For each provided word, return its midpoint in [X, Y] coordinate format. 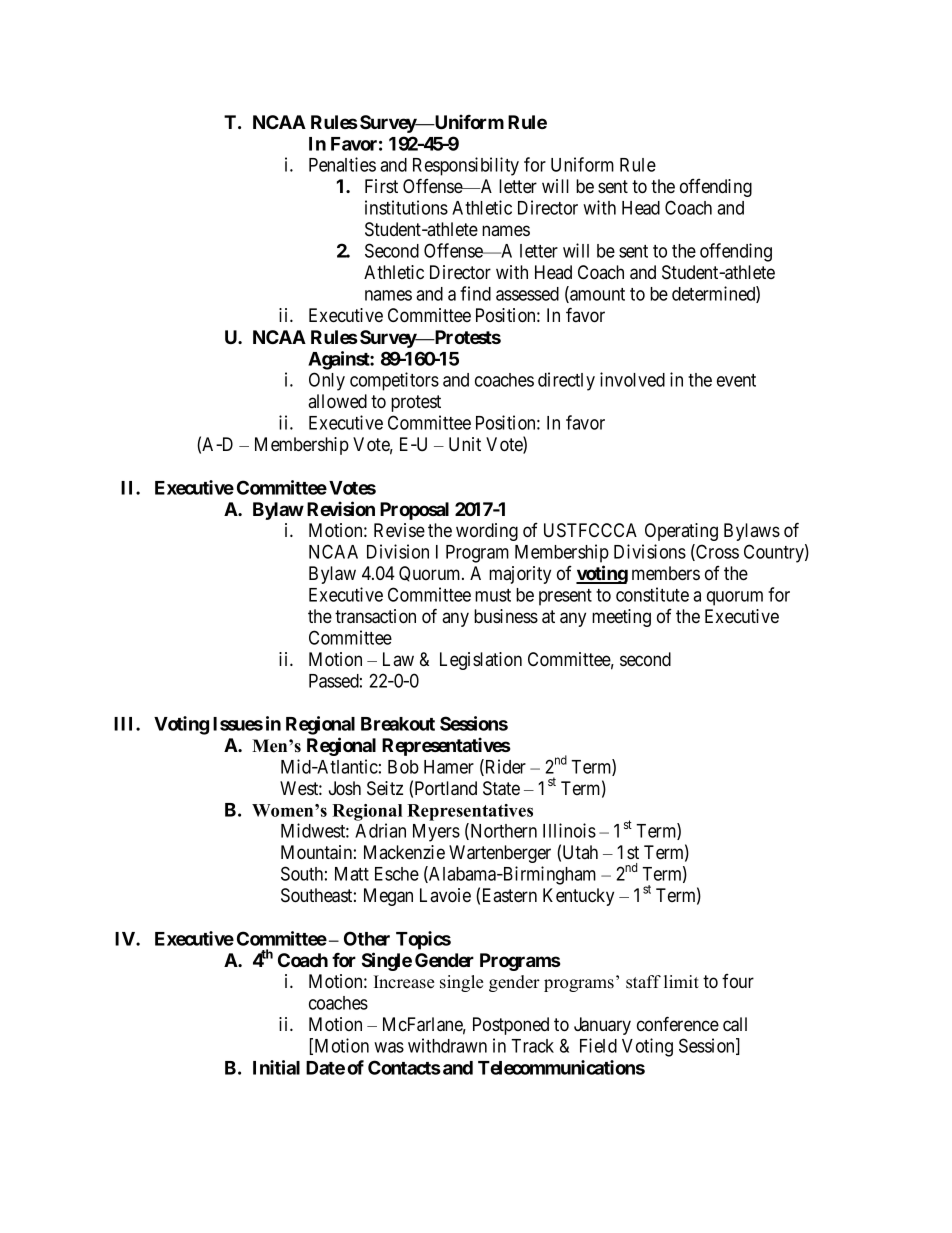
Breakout [398, 724]
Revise [399, 530]
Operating [681, 532]
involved [632, 379]
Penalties [342, 164]
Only [327, 381]
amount [596, 295]
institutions [406, 207]
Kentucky [578, 897]
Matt [352, 874]
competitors [394, 381]
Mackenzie [404, 852]
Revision [341, 508]
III [125, 724]
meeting [621, 618]
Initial [276, 1067]
